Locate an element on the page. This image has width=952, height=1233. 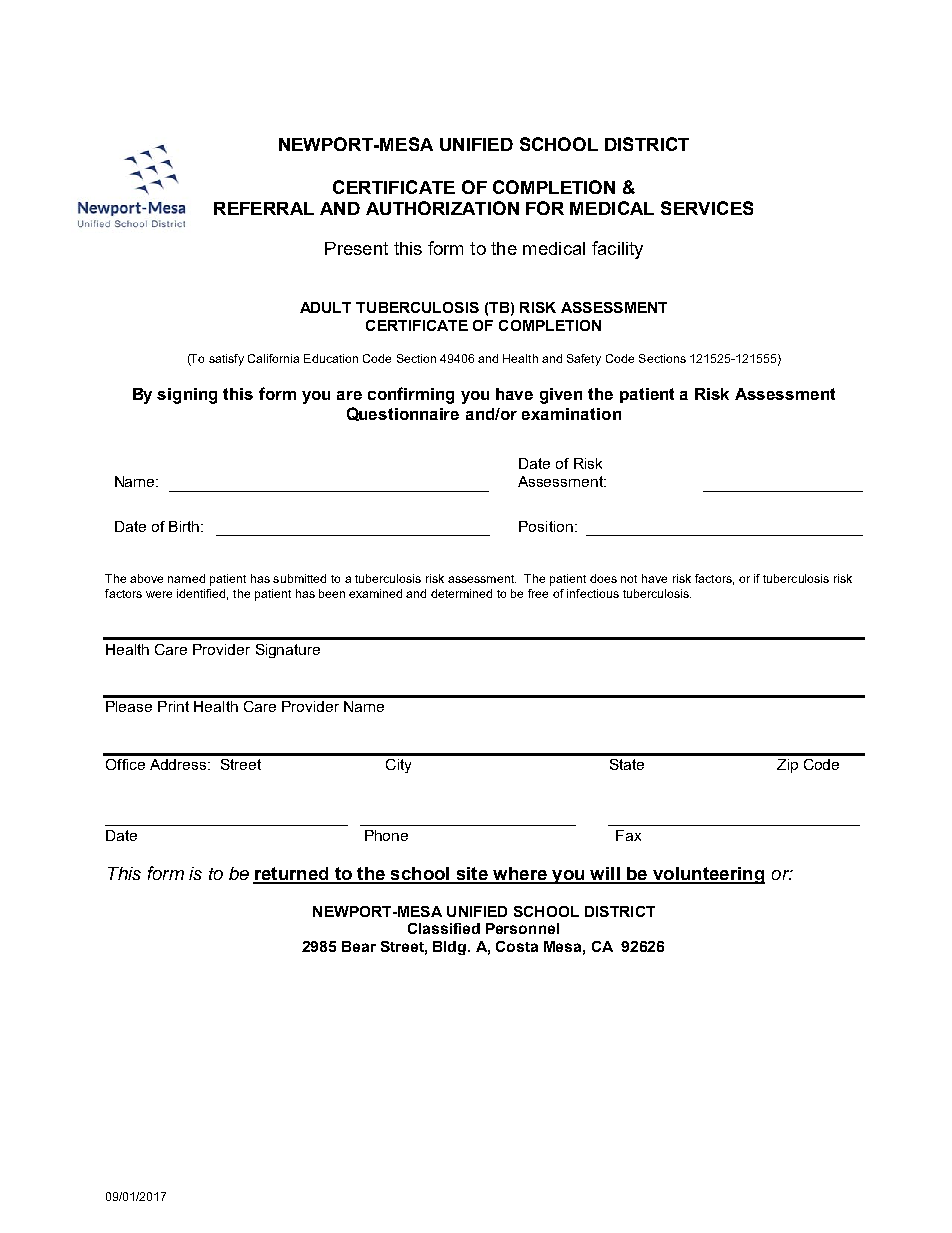
REFERRAL is located at coordinates (264, 208).
